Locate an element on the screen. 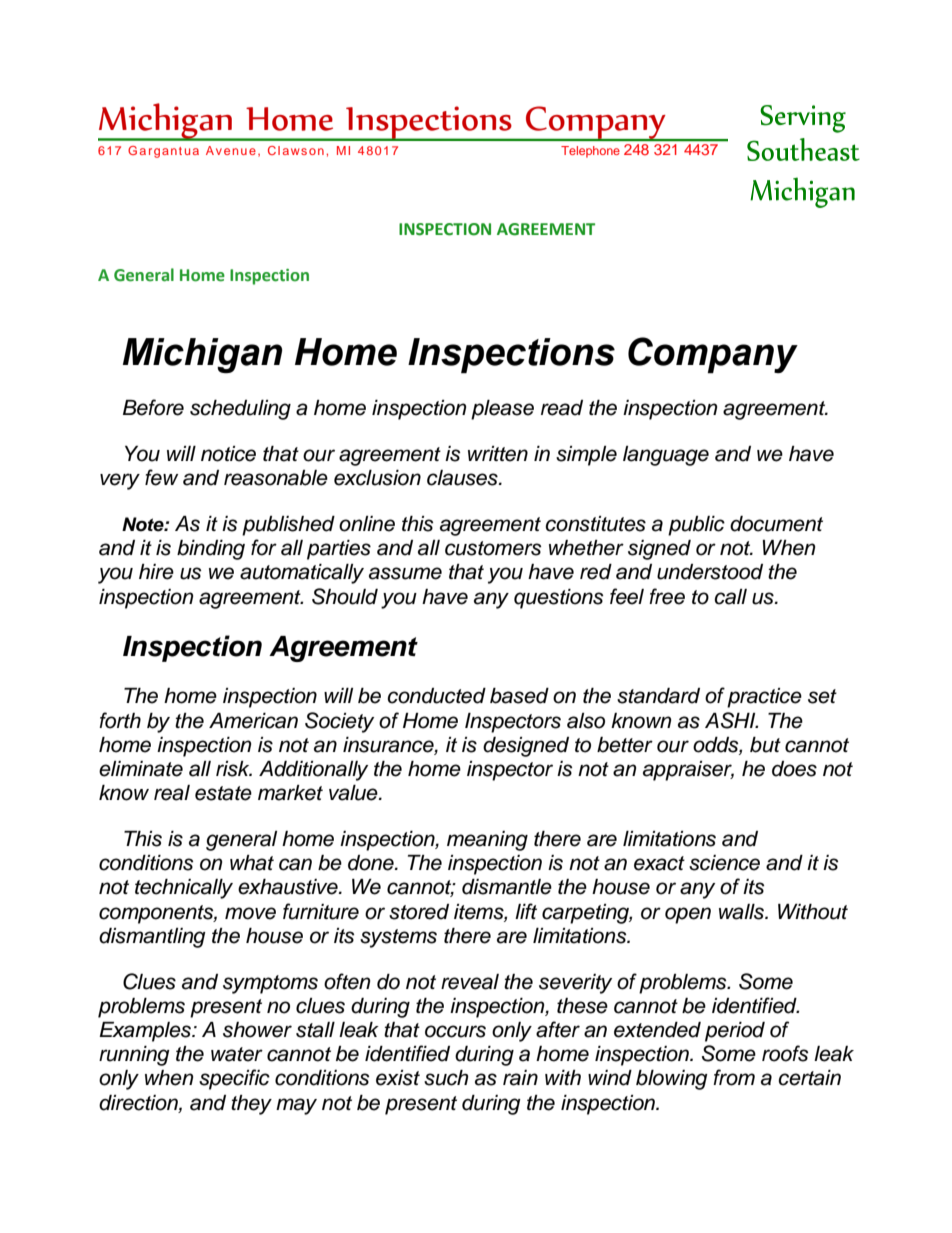  please is located at coordinates (502, 410).
